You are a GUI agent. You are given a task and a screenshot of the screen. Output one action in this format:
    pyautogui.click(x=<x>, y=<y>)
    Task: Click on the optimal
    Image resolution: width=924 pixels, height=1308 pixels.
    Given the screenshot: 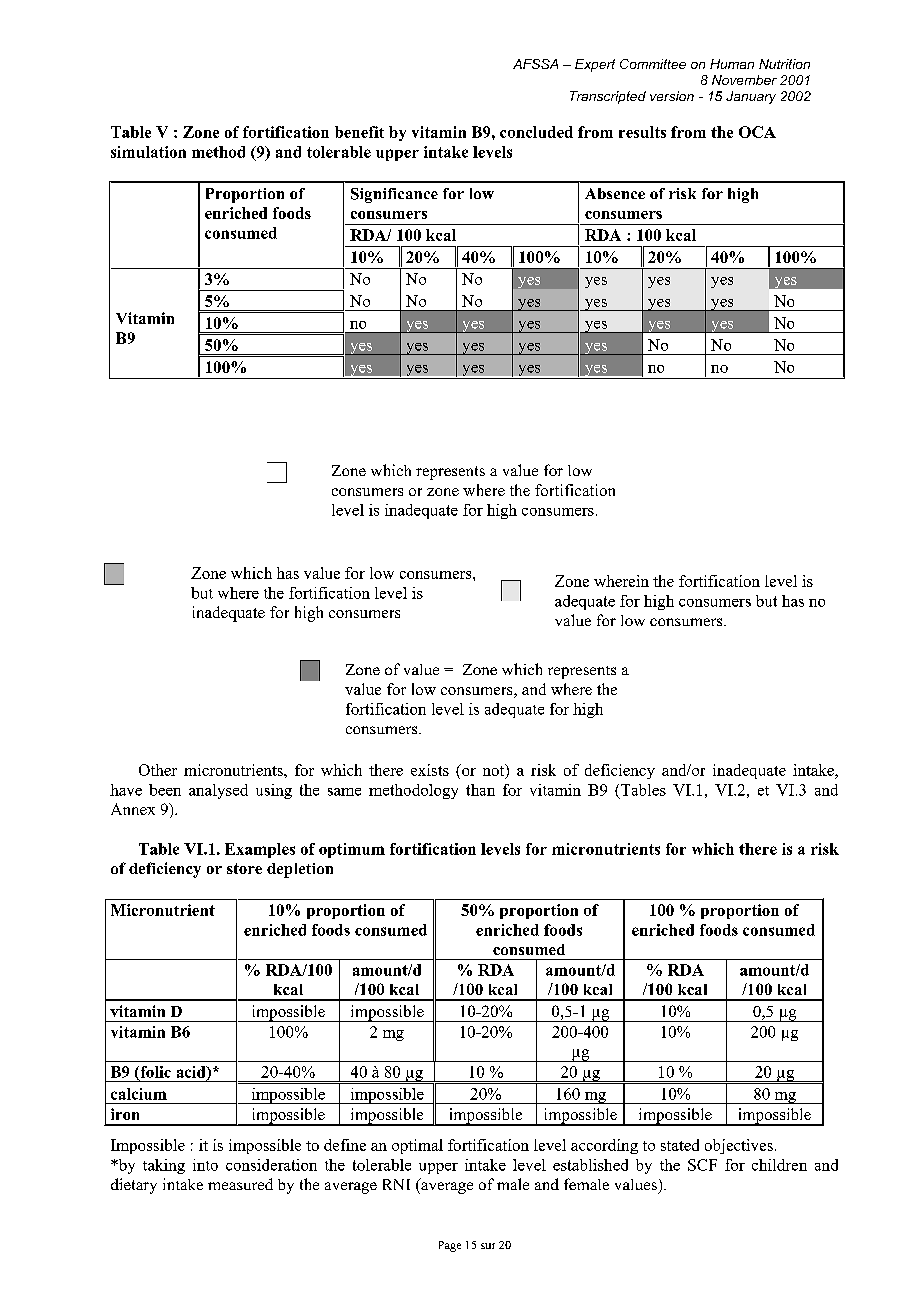 What is the action you would take?
    pyautogui.click(x=417, y=1146)
